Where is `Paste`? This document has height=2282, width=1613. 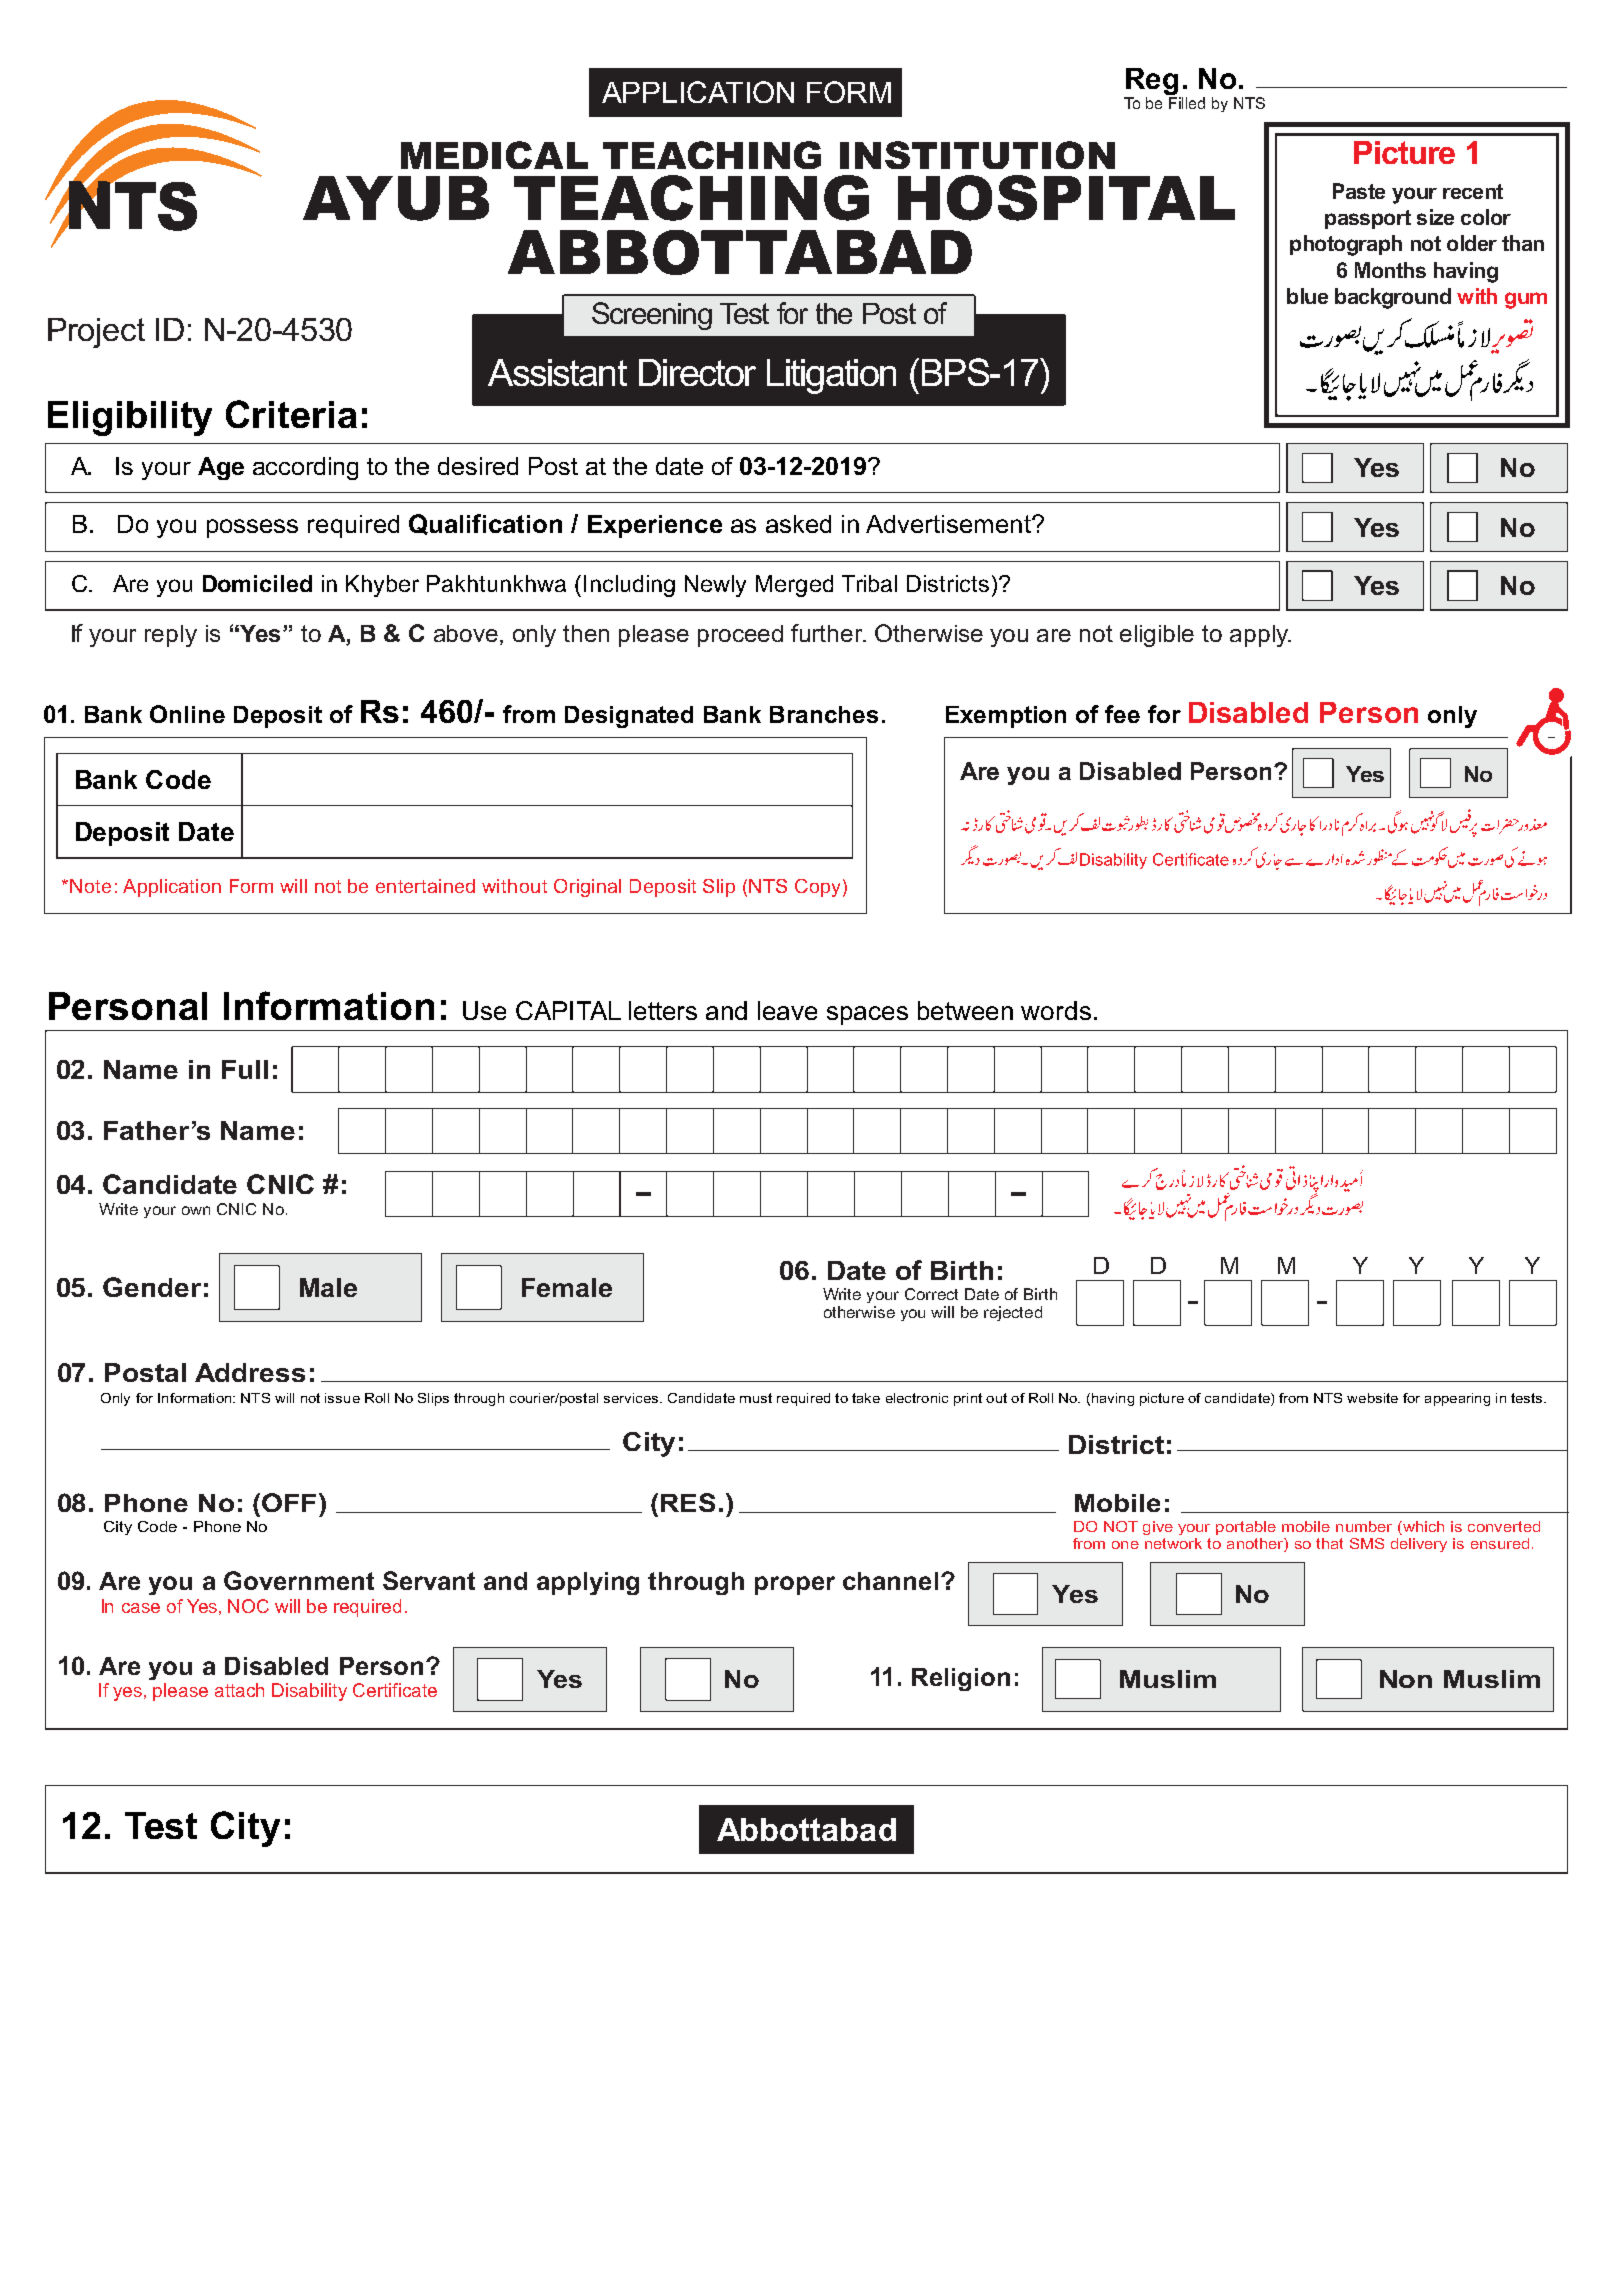
Paste is located at coordinates (1359, 191).
